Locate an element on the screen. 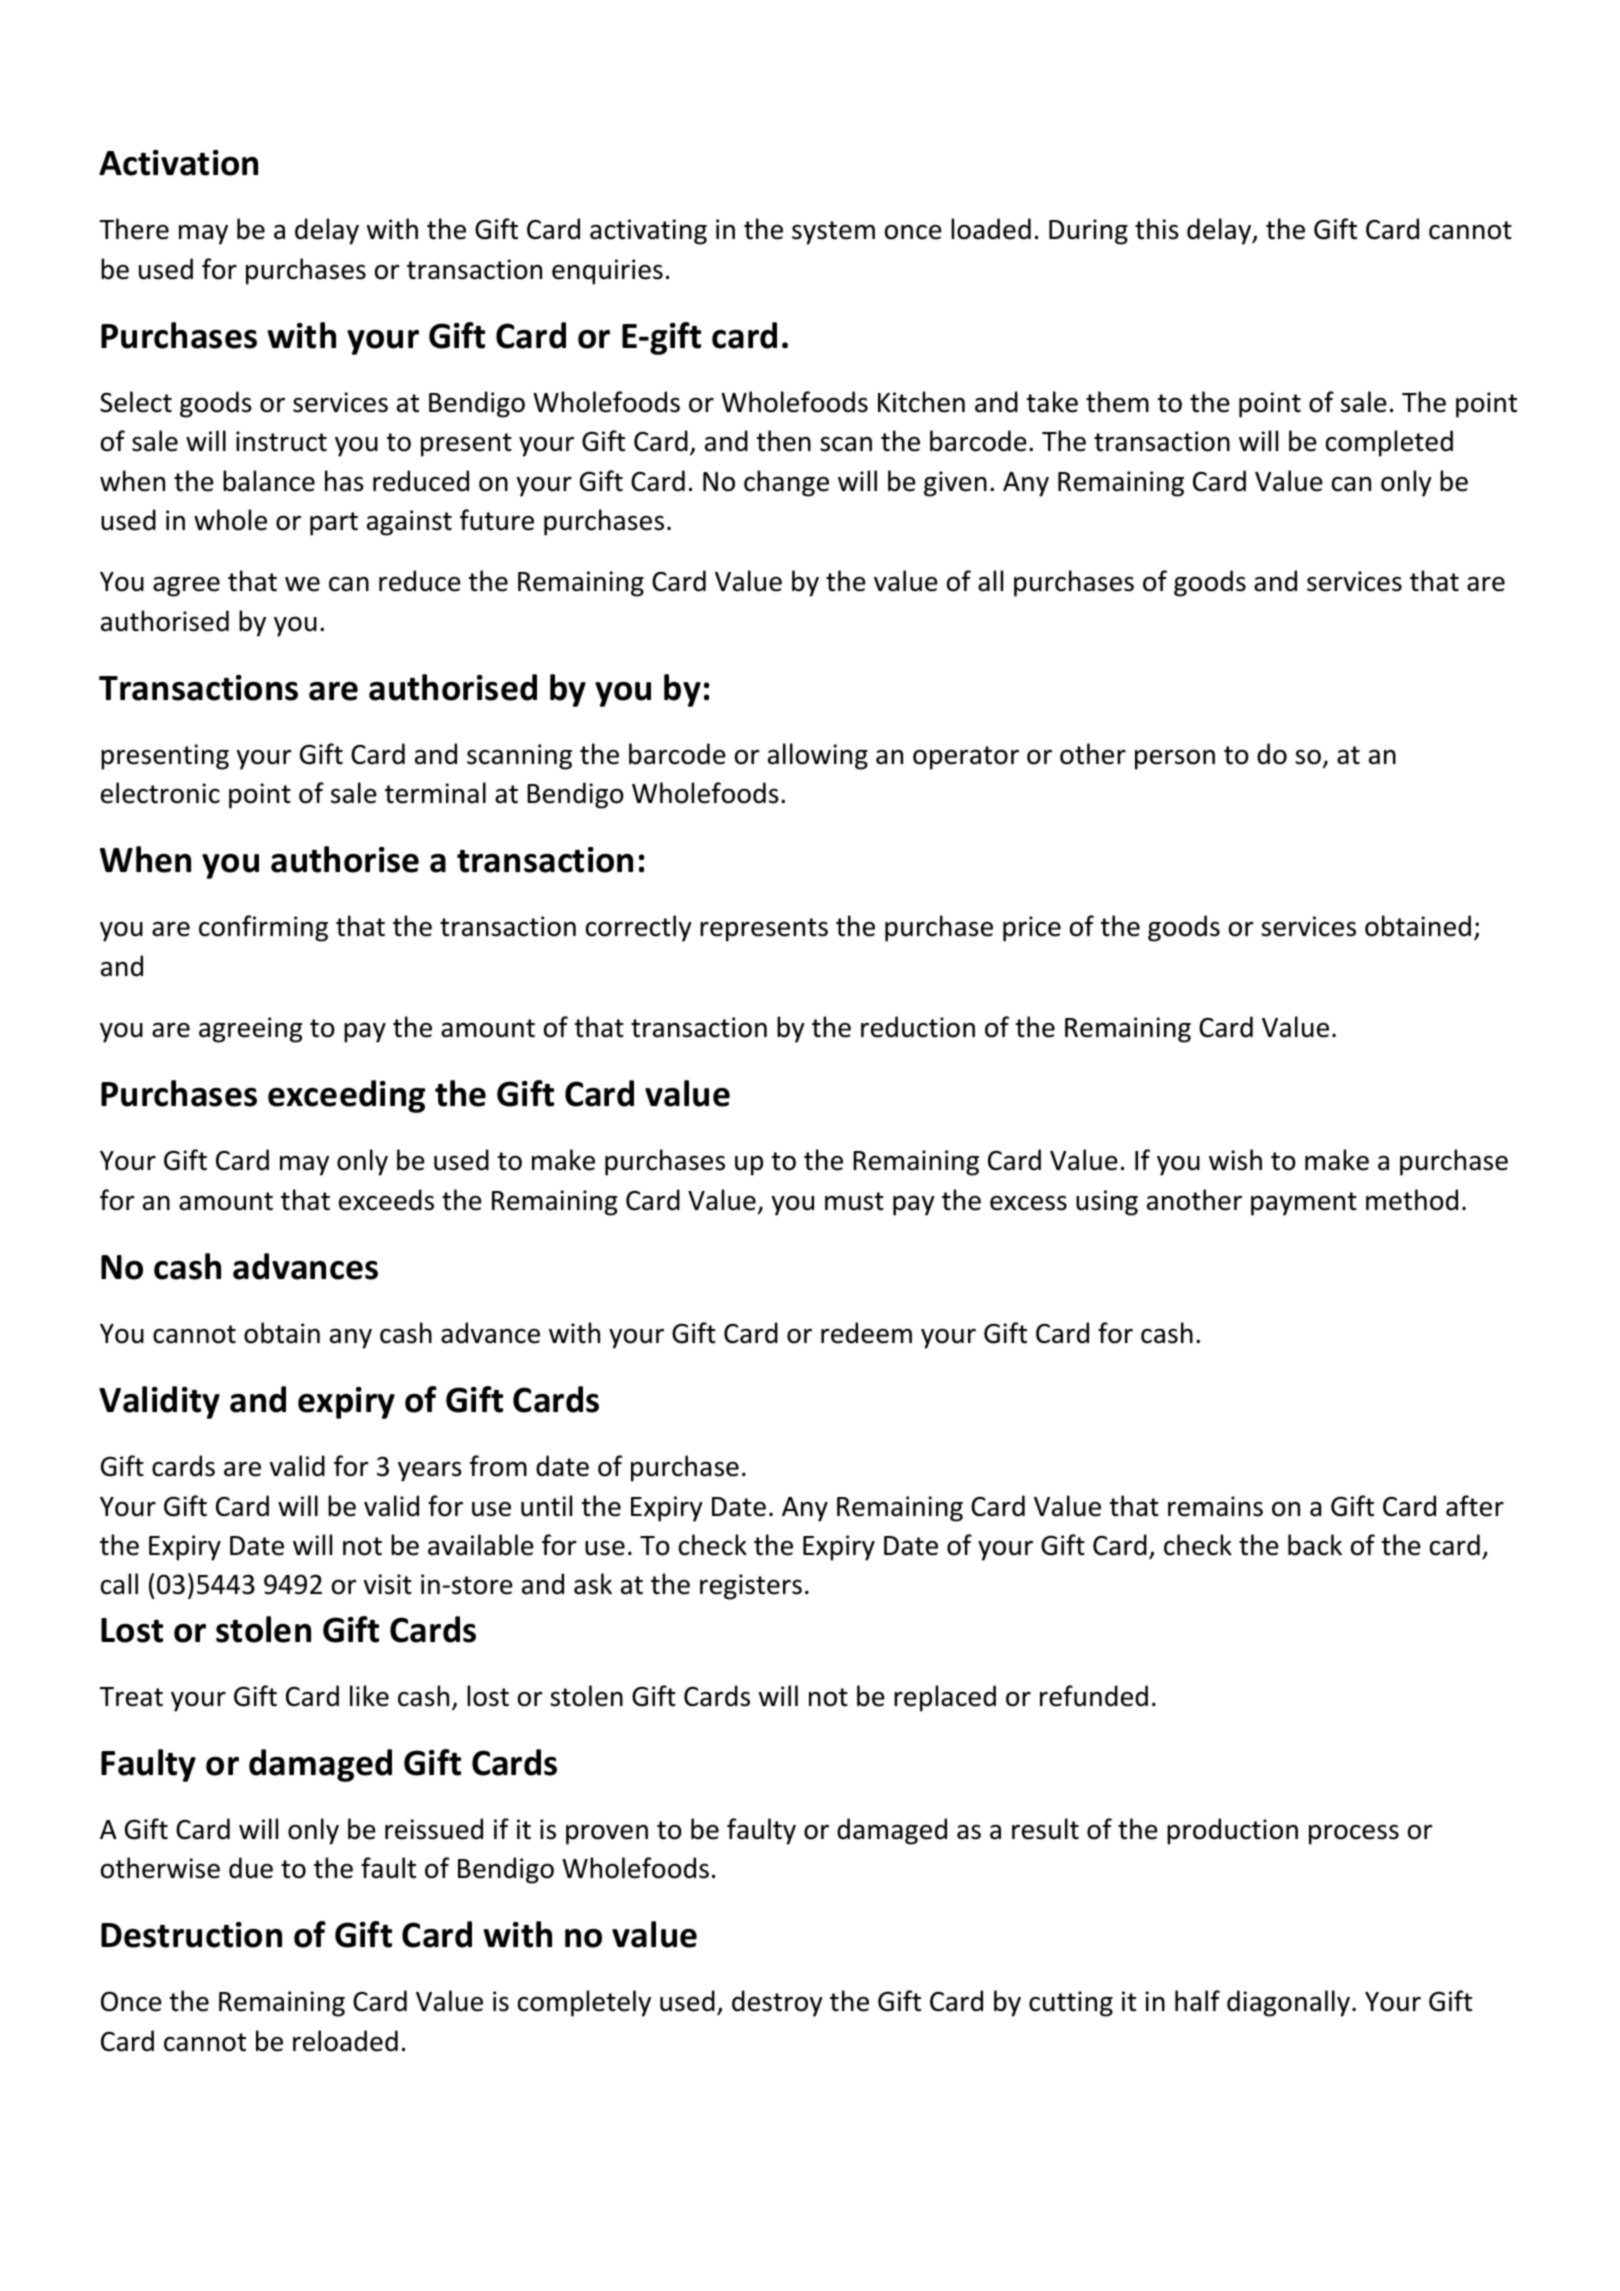 Image resolution: width=1620 pixels, height=2291 pixels. remains is located at coordinates (1215, 1506).
